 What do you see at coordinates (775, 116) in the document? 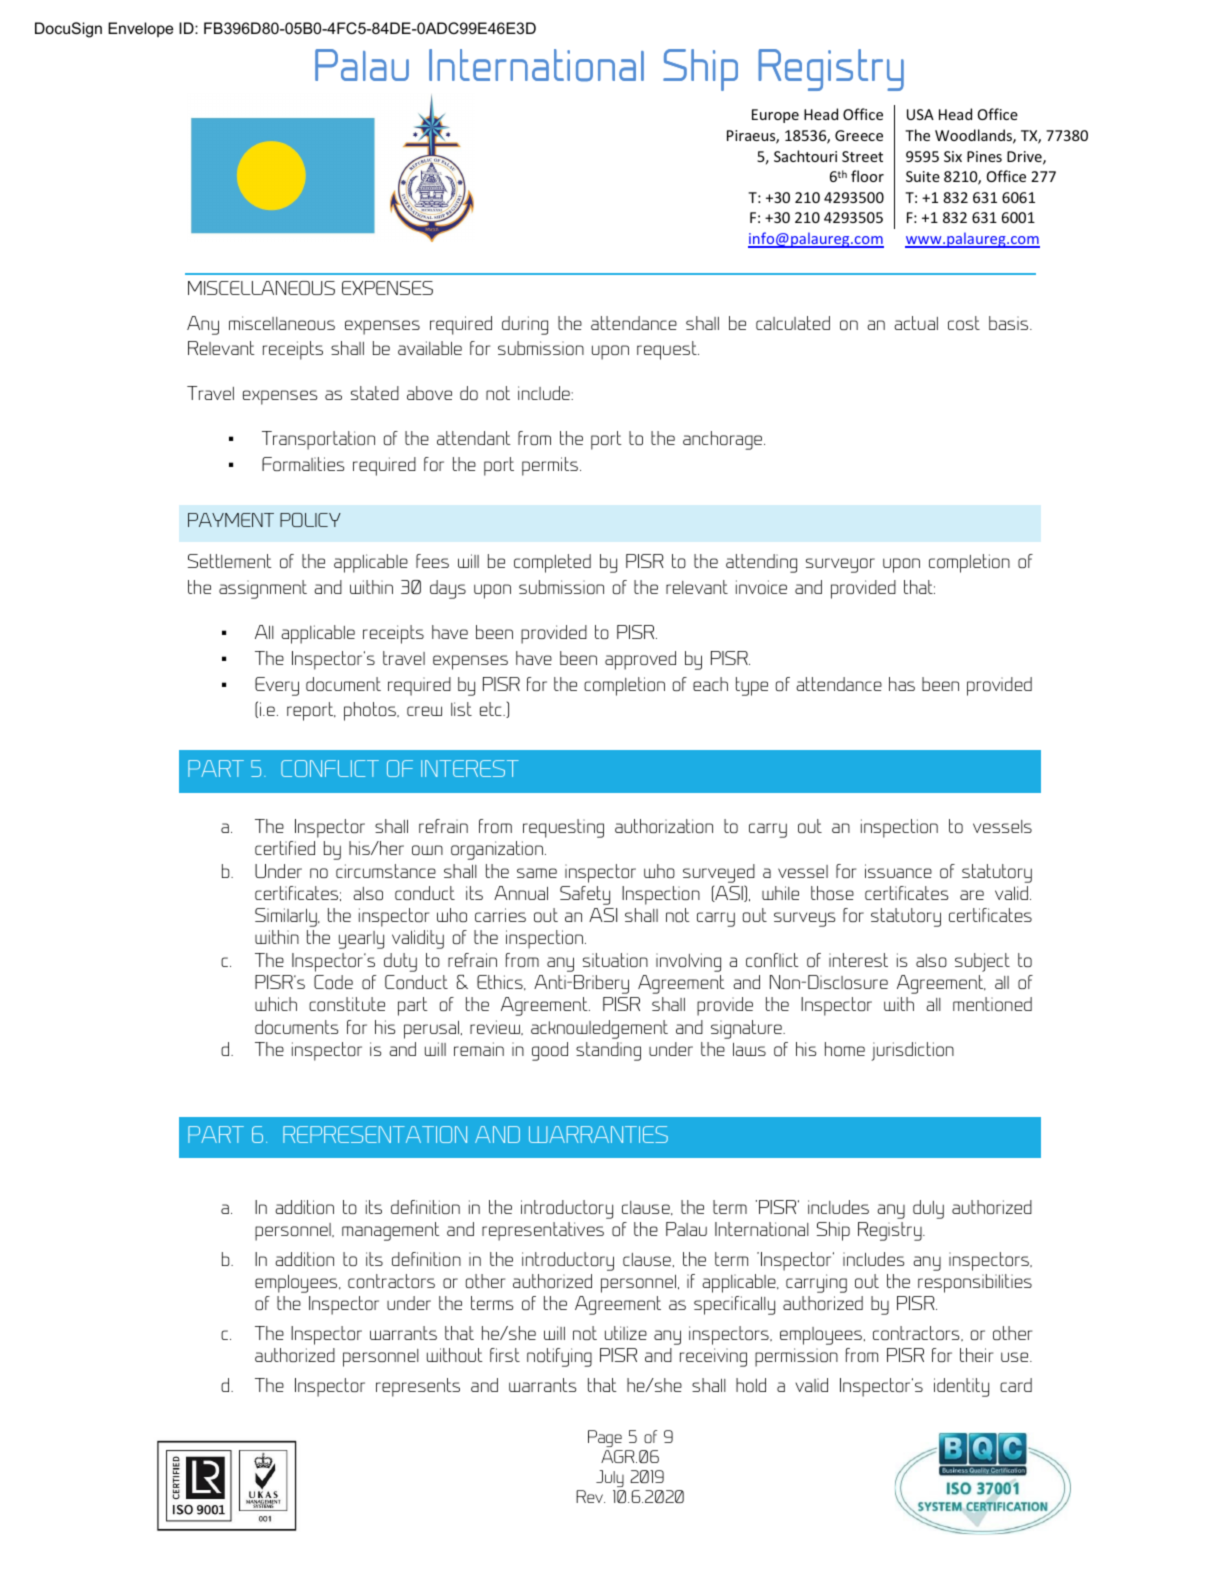
I see `Europe` at bounding box center [775, 116].
